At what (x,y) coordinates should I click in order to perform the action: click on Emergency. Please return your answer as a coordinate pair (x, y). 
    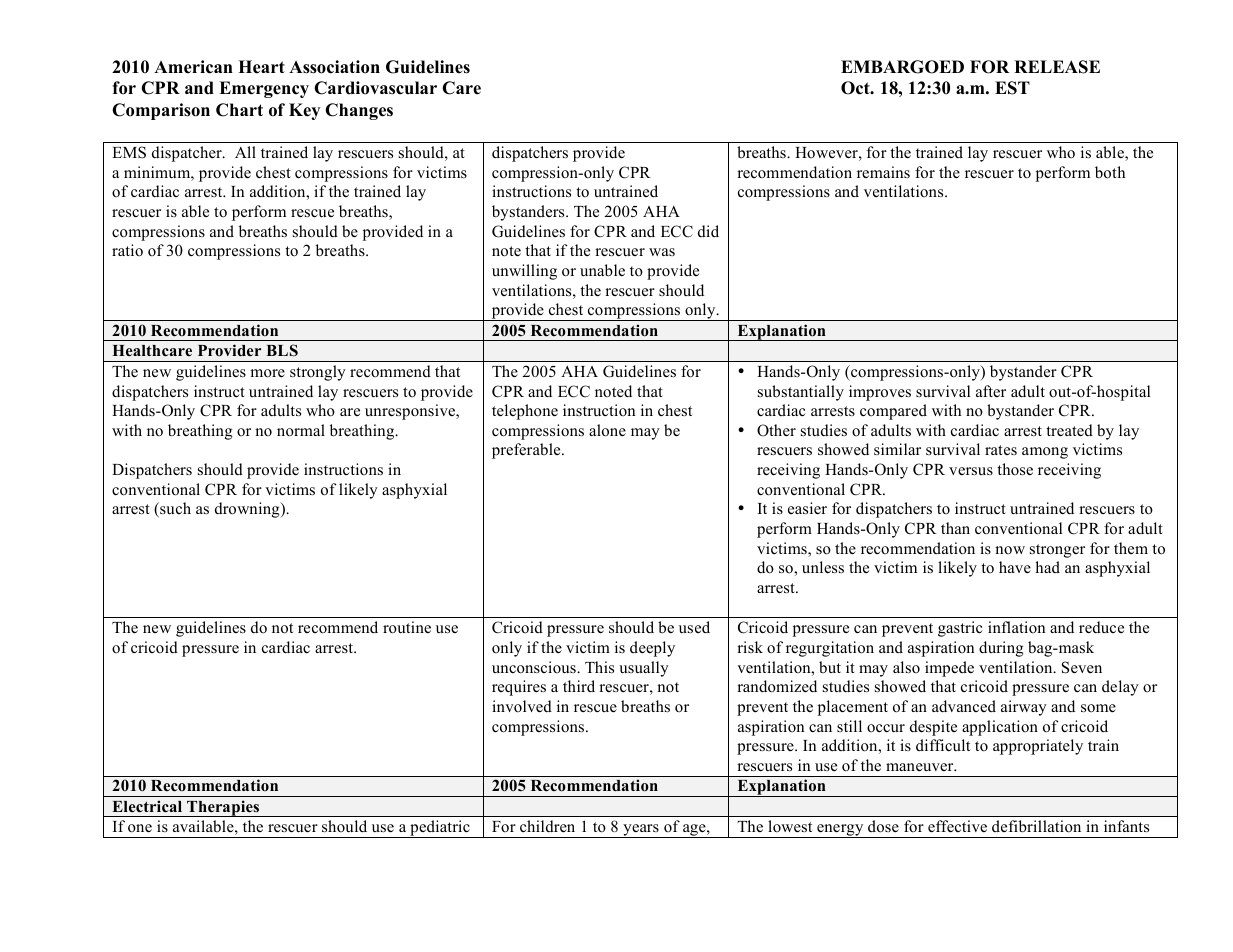
    Looking at the image, I should click on (264, 89).
